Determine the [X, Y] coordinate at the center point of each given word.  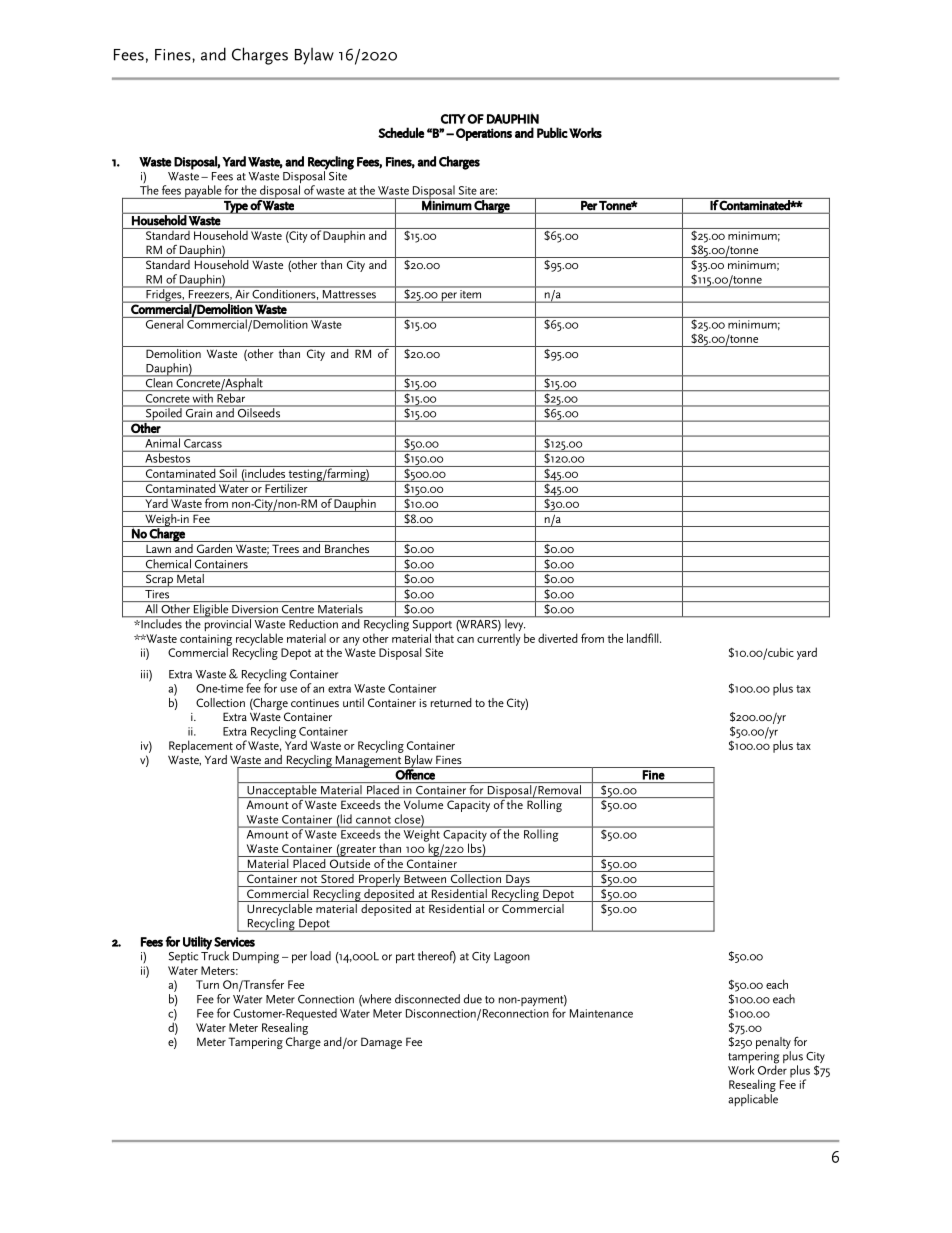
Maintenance [601, 1013]
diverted [558, 638]
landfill [644, 638]
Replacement [201, 746]
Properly [380, 879]
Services [234, 942]
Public [552, 132]
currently [499, 638]
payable [203, 192]
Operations [484, 134]
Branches [347, 547]
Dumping [256, 958]
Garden [214, 547]
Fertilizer [286, 487]
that [444, 638]
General [164, 323]
